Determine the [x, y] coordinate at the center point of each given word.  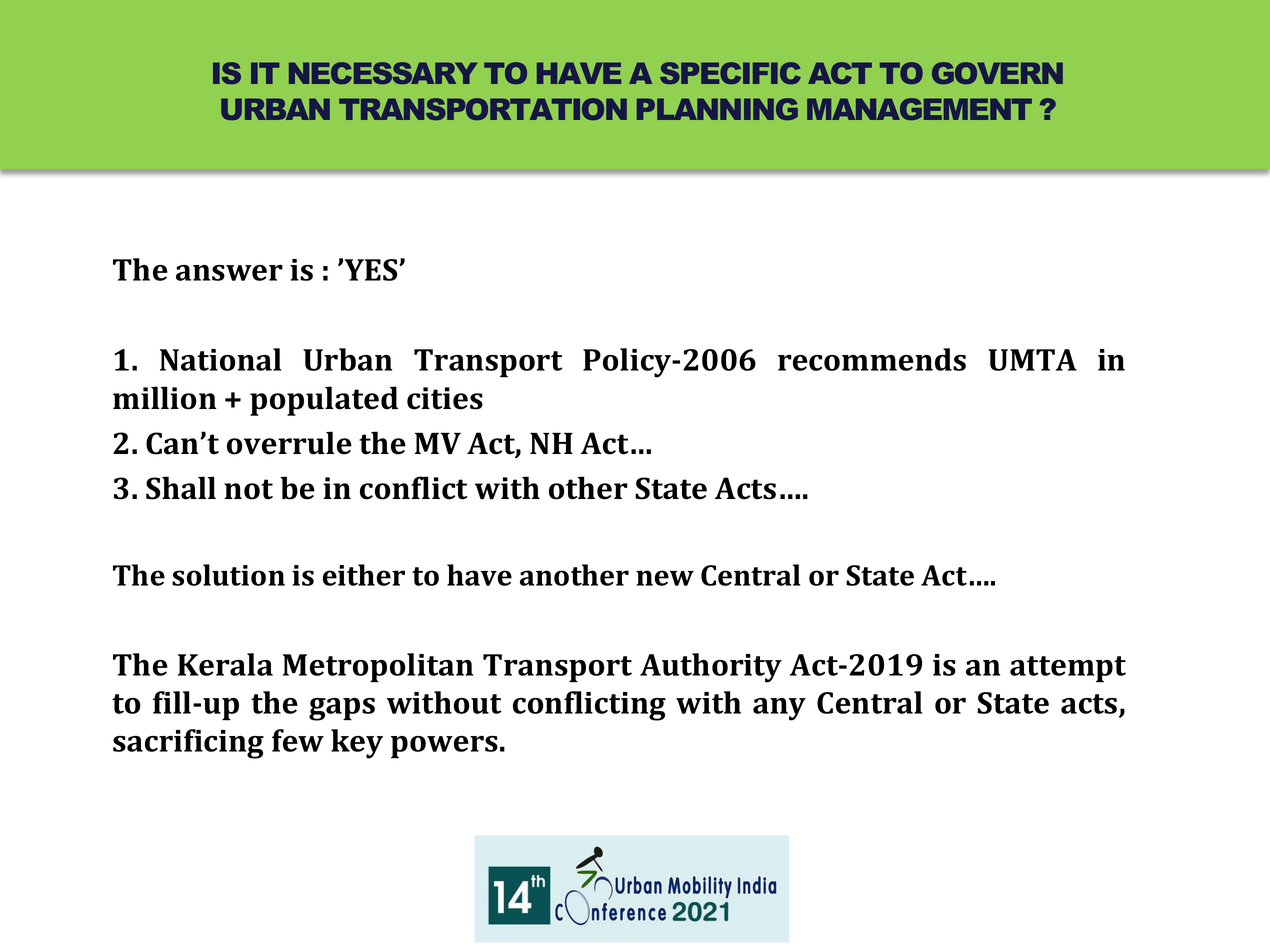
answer [229, 273]
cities [445, 398]
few [298, 740]
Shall [181, 488]
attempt [1068, 669]
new [665, 578]
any [779, 709]
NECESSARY [383, 73]
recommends [872, 359]
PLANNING [717, 109]
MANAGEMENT [919, 109]
